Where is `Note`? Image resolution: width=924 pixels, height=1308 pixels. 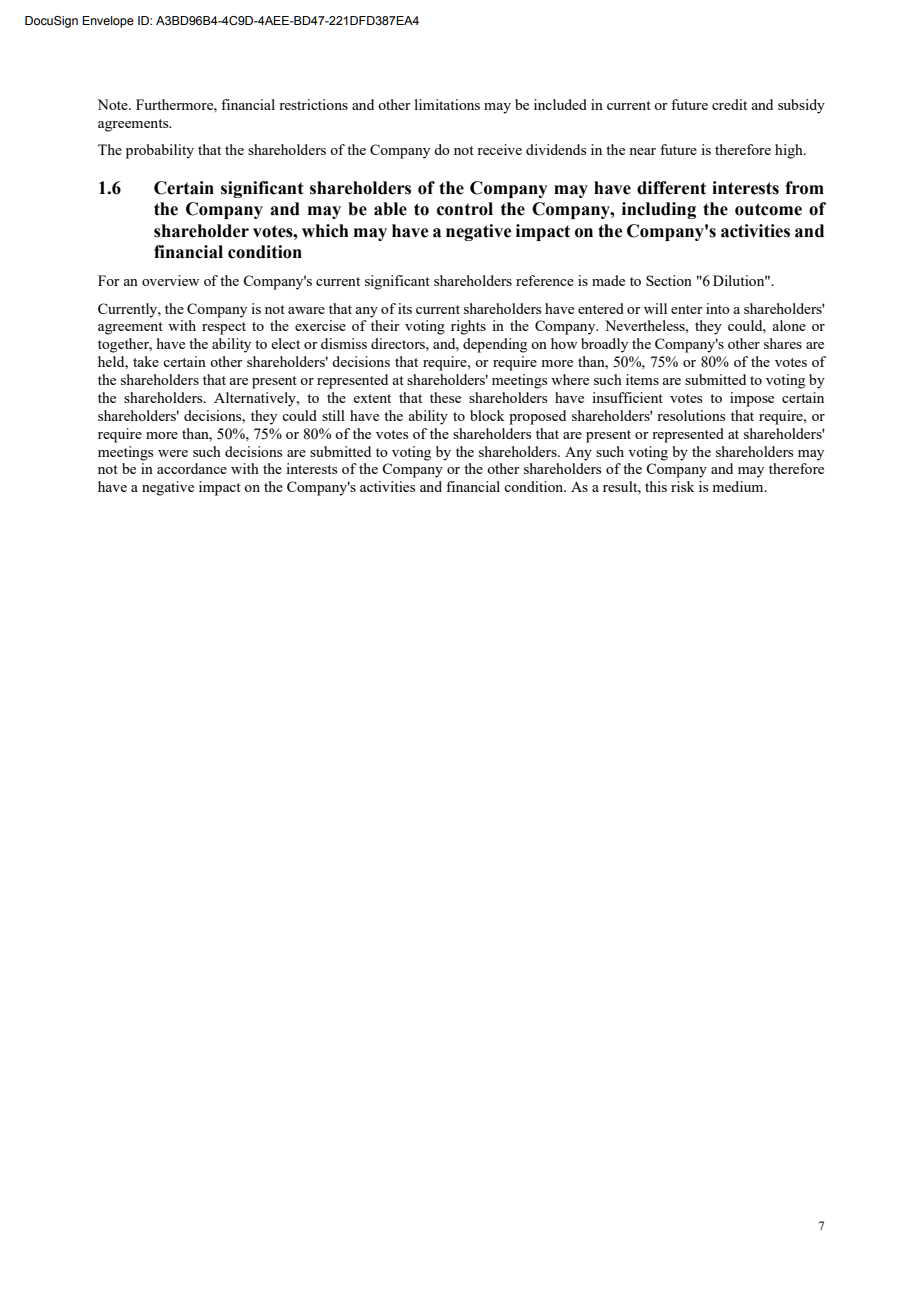
Note is located at coordinates (113, 104).
